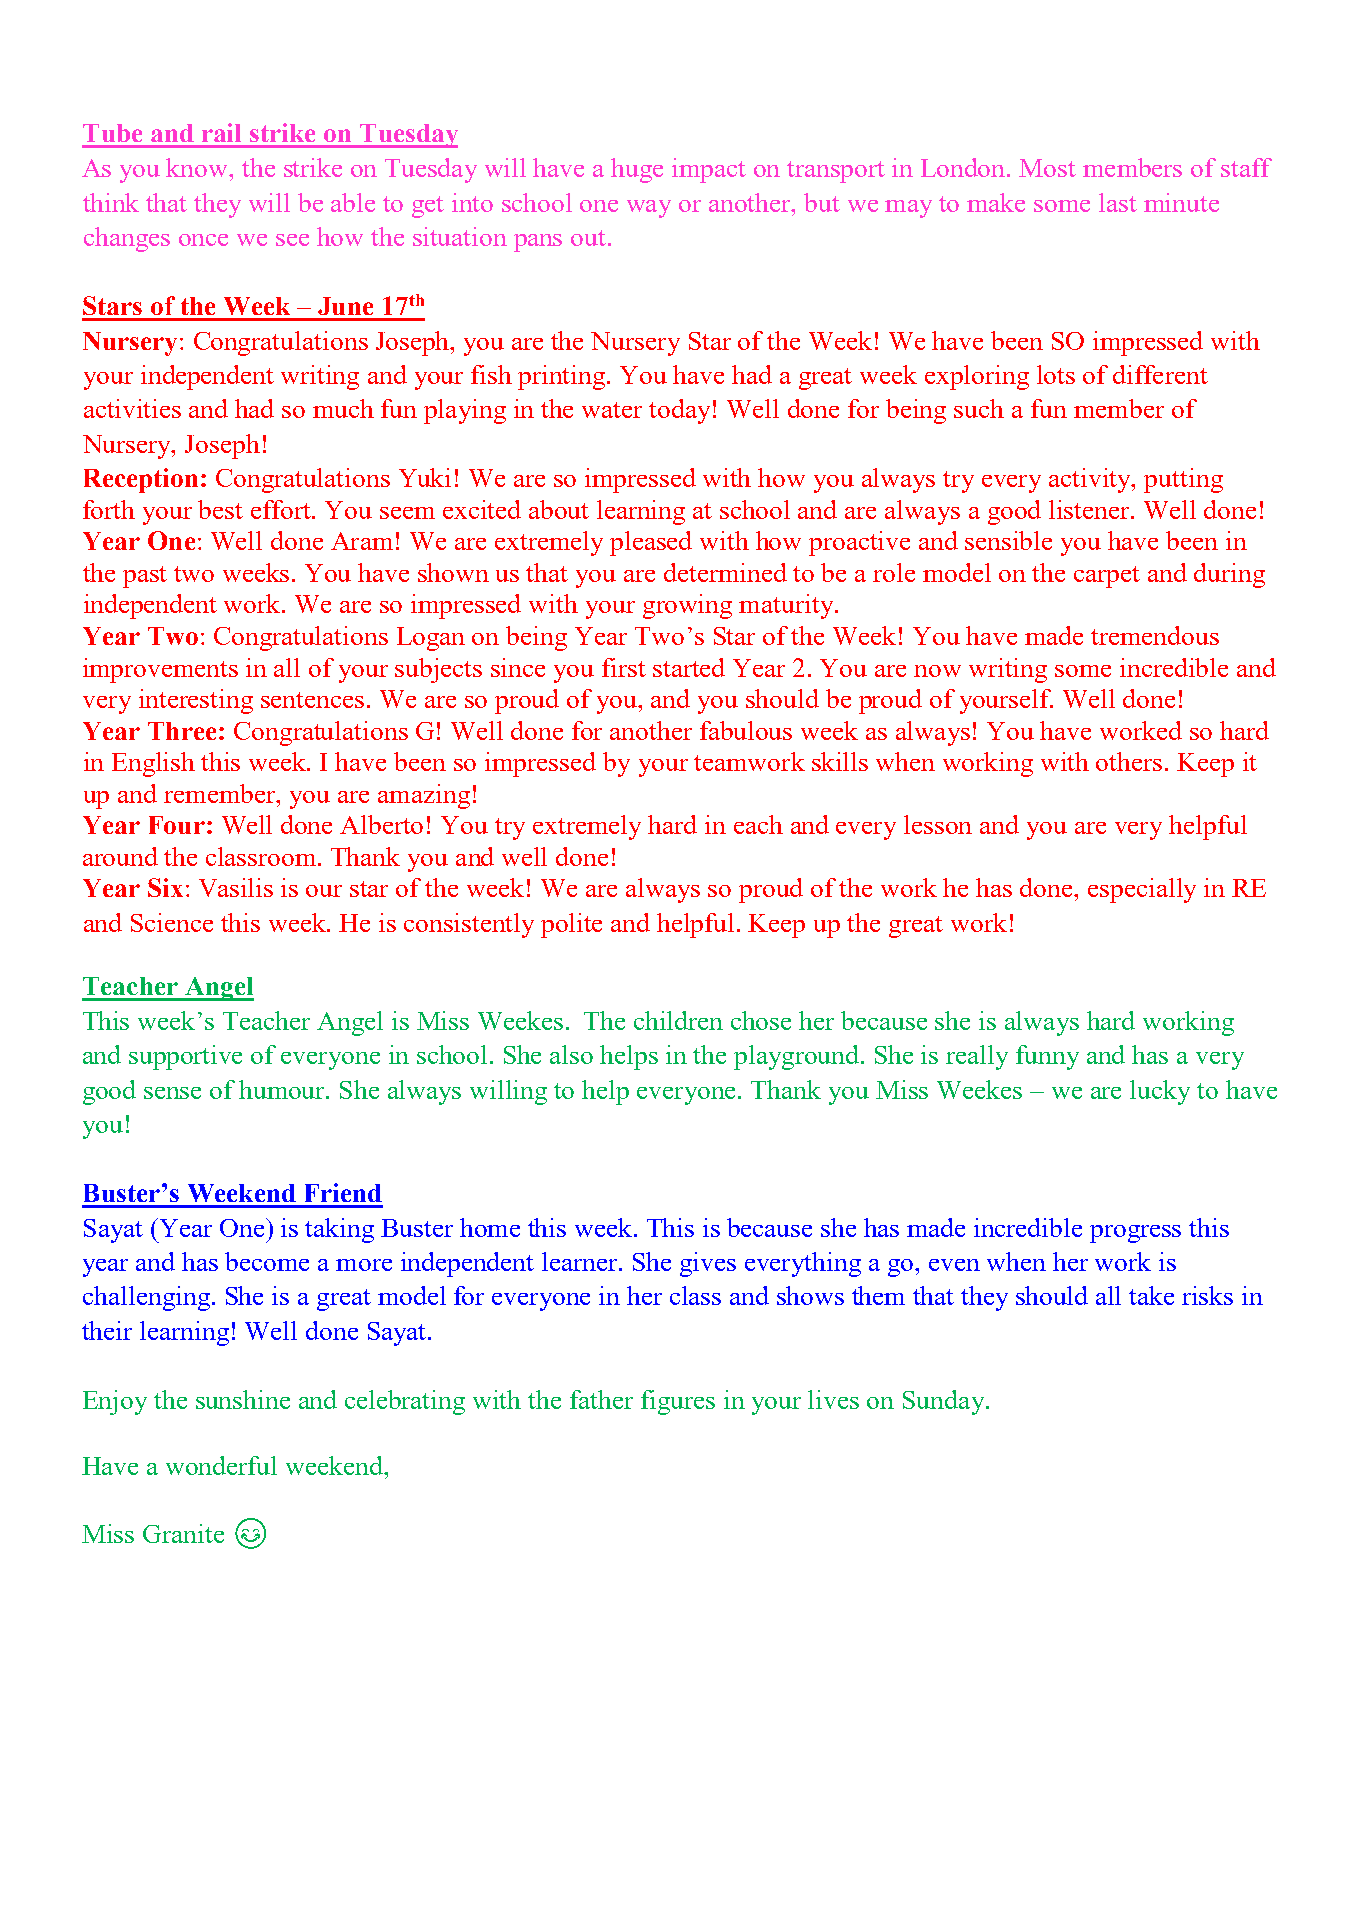 This document has height=1925, width=1361. Describe the element at coordinates (945, 1402) in the document. I see `Sunday` at that location.
